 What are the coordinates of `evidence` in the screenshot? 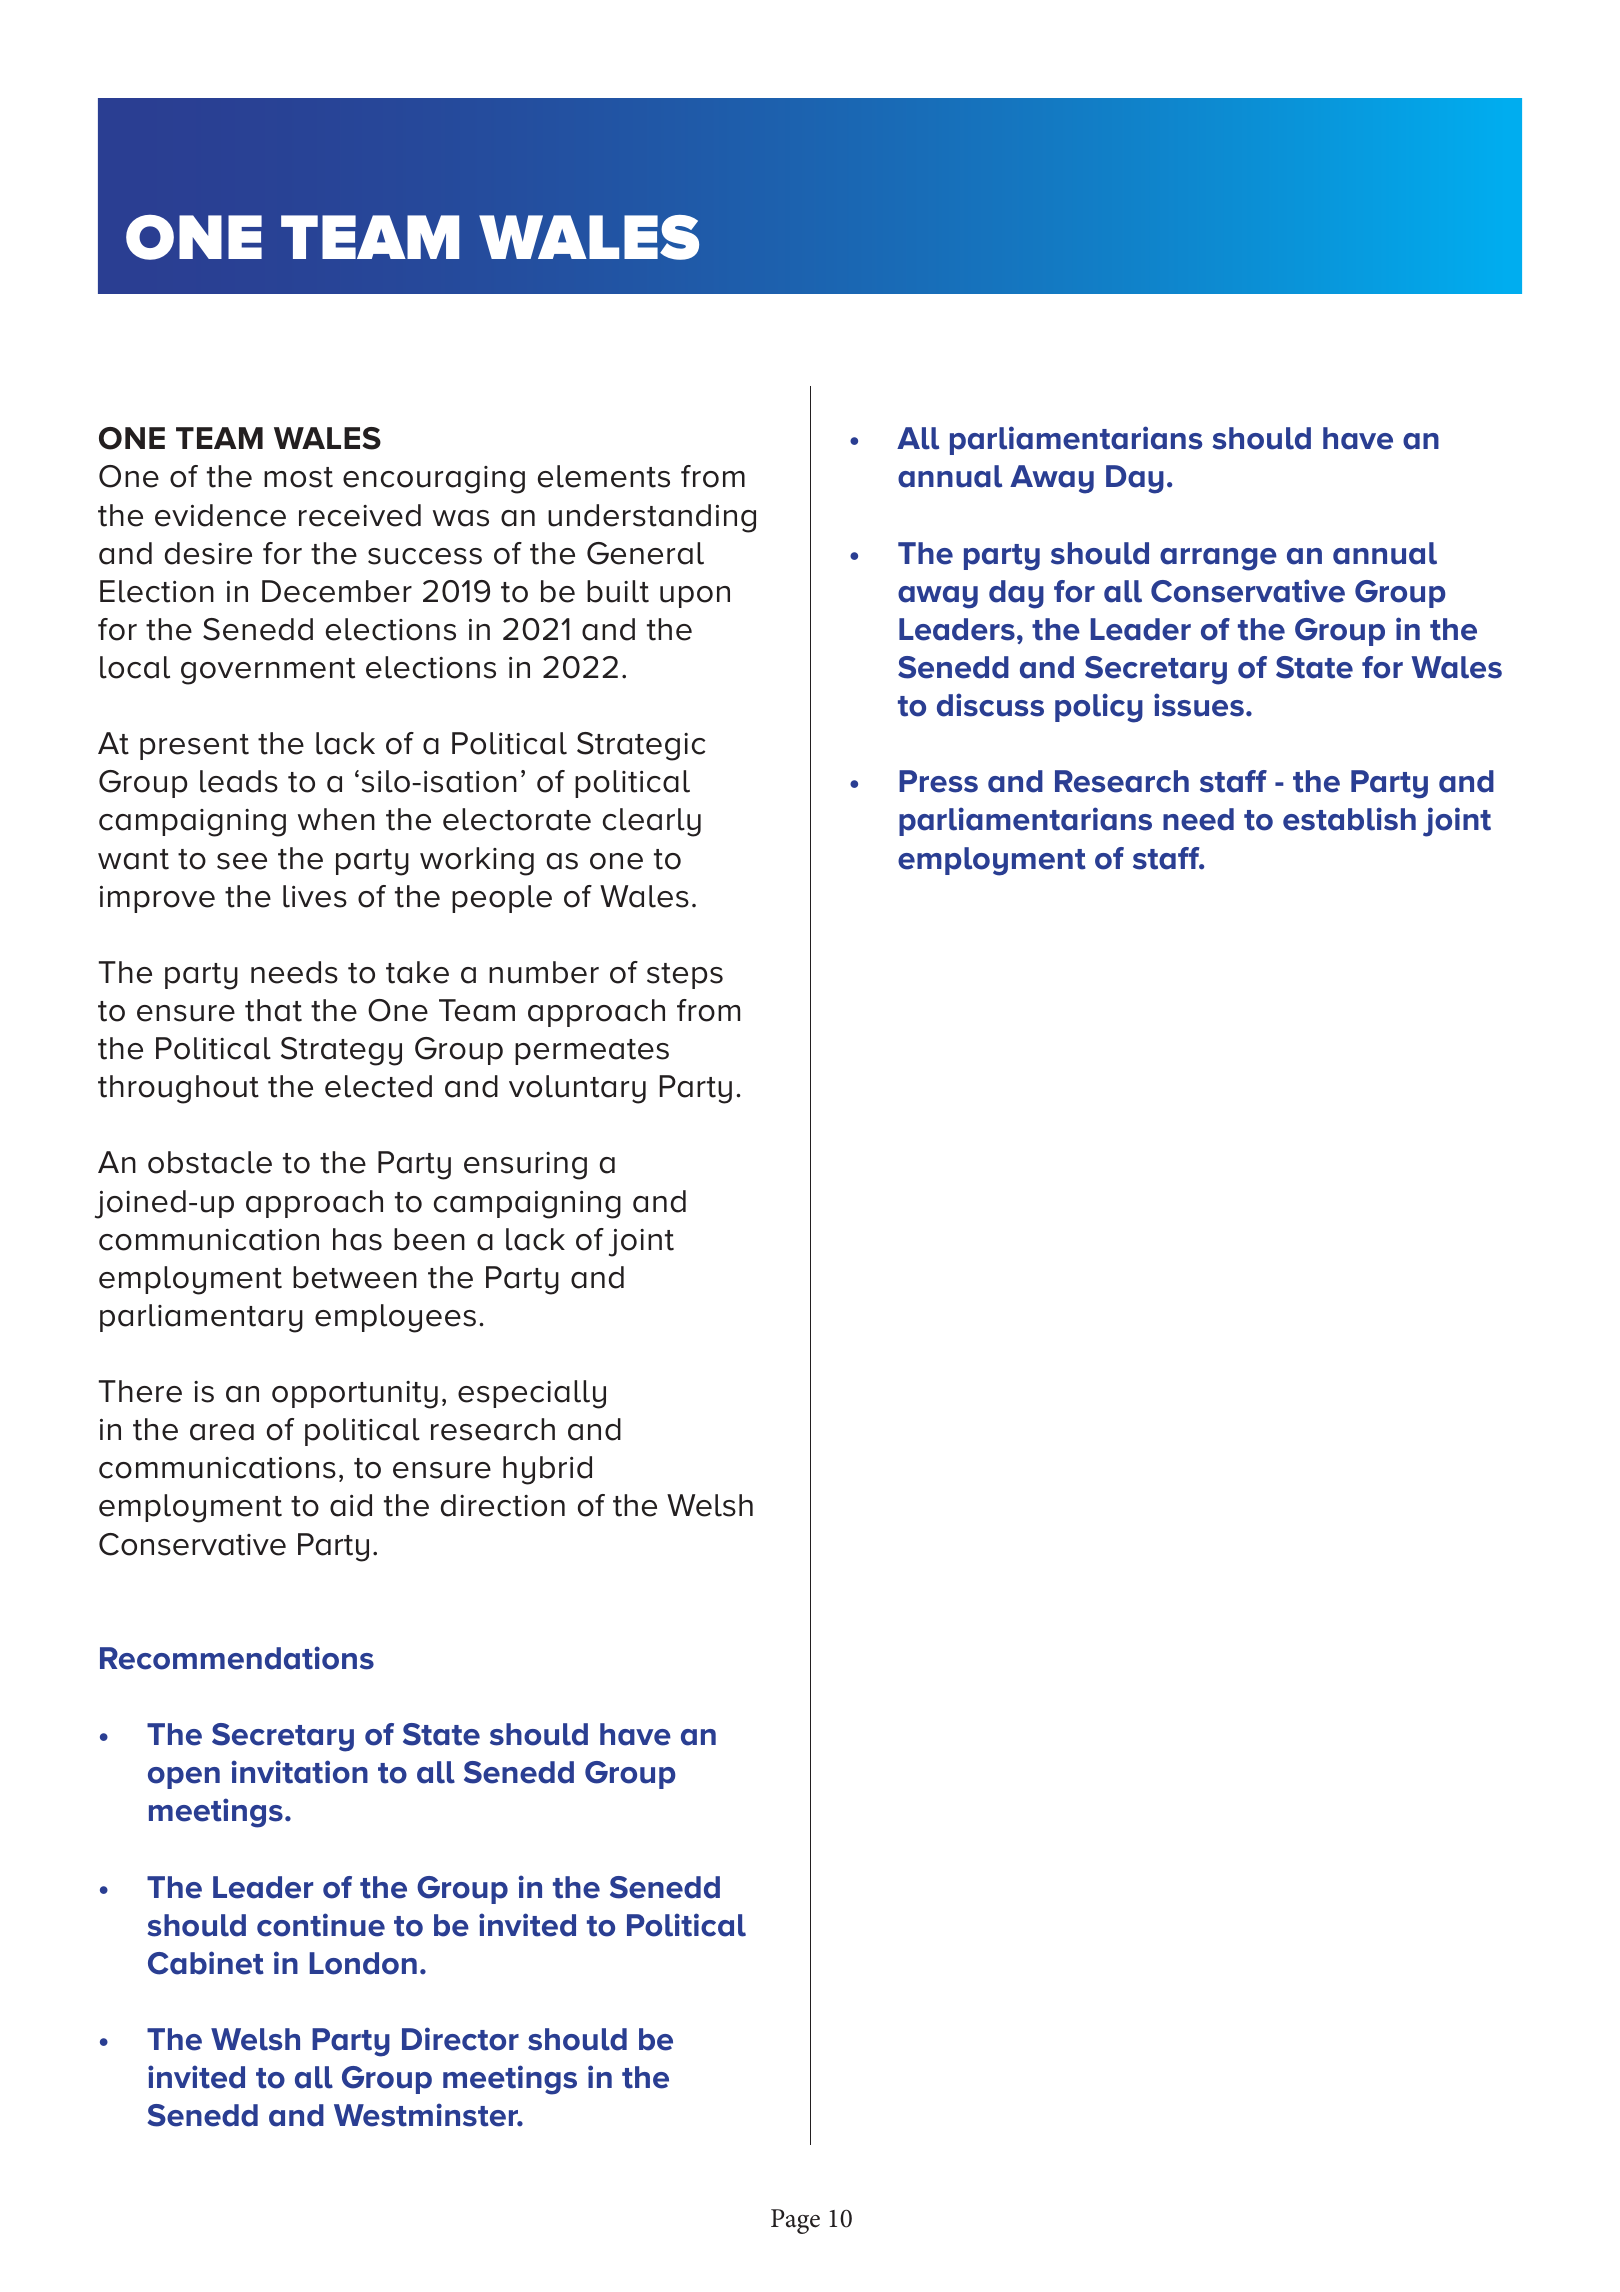 It's located at (220, 515).
